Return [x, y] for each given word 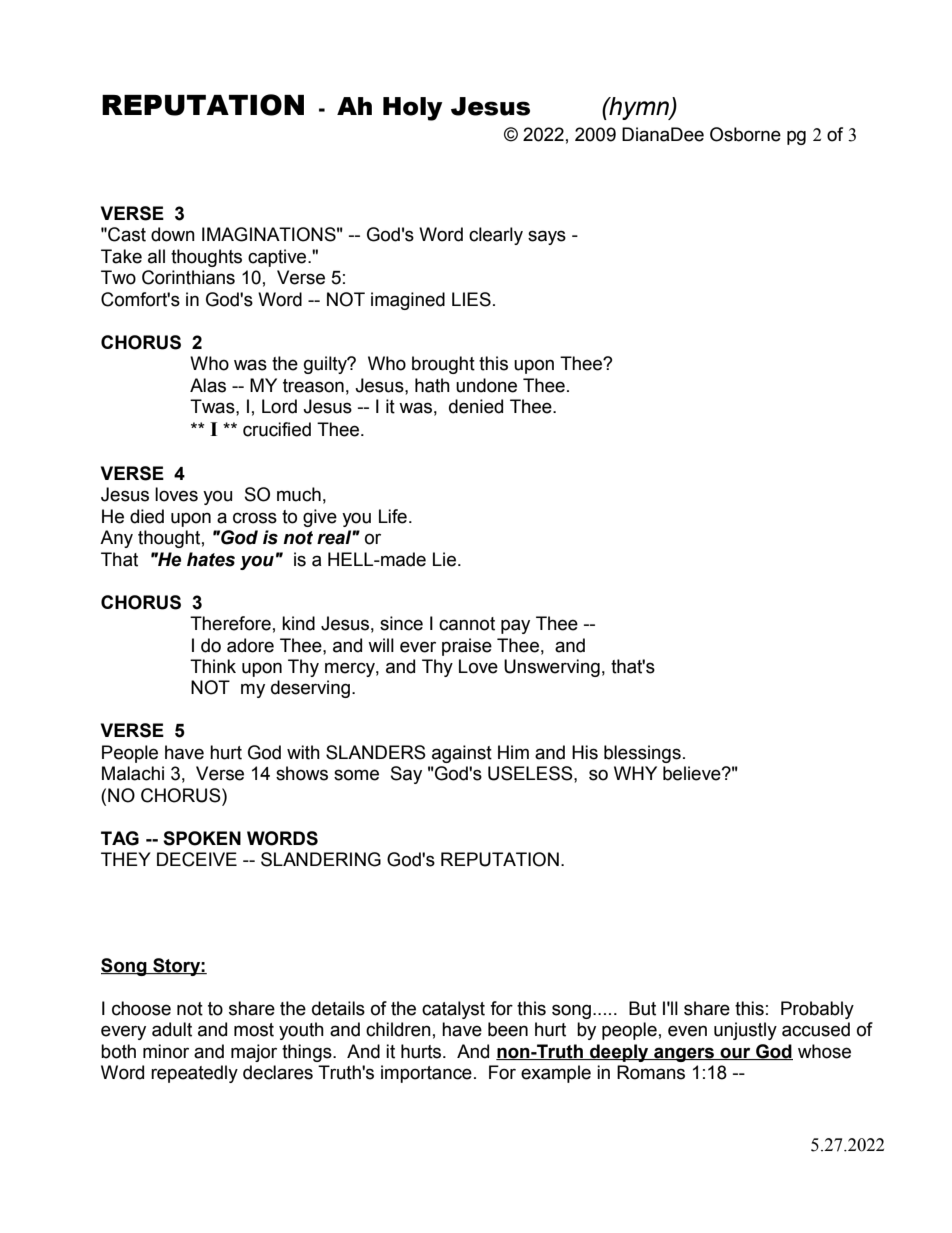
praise [467, 647]
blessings [642, 754]
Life [393, 516]
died [147, 516]
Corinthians [188, 277]
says [547, 237]
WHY [635, 773]
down [173, 234]
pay [515, 626]
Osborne [745, 134]
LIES [471, 299]
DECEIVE [197, 859]
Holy [413, 109]
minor [166, 1051]
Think [213, 666]
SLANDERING [321, 859]
